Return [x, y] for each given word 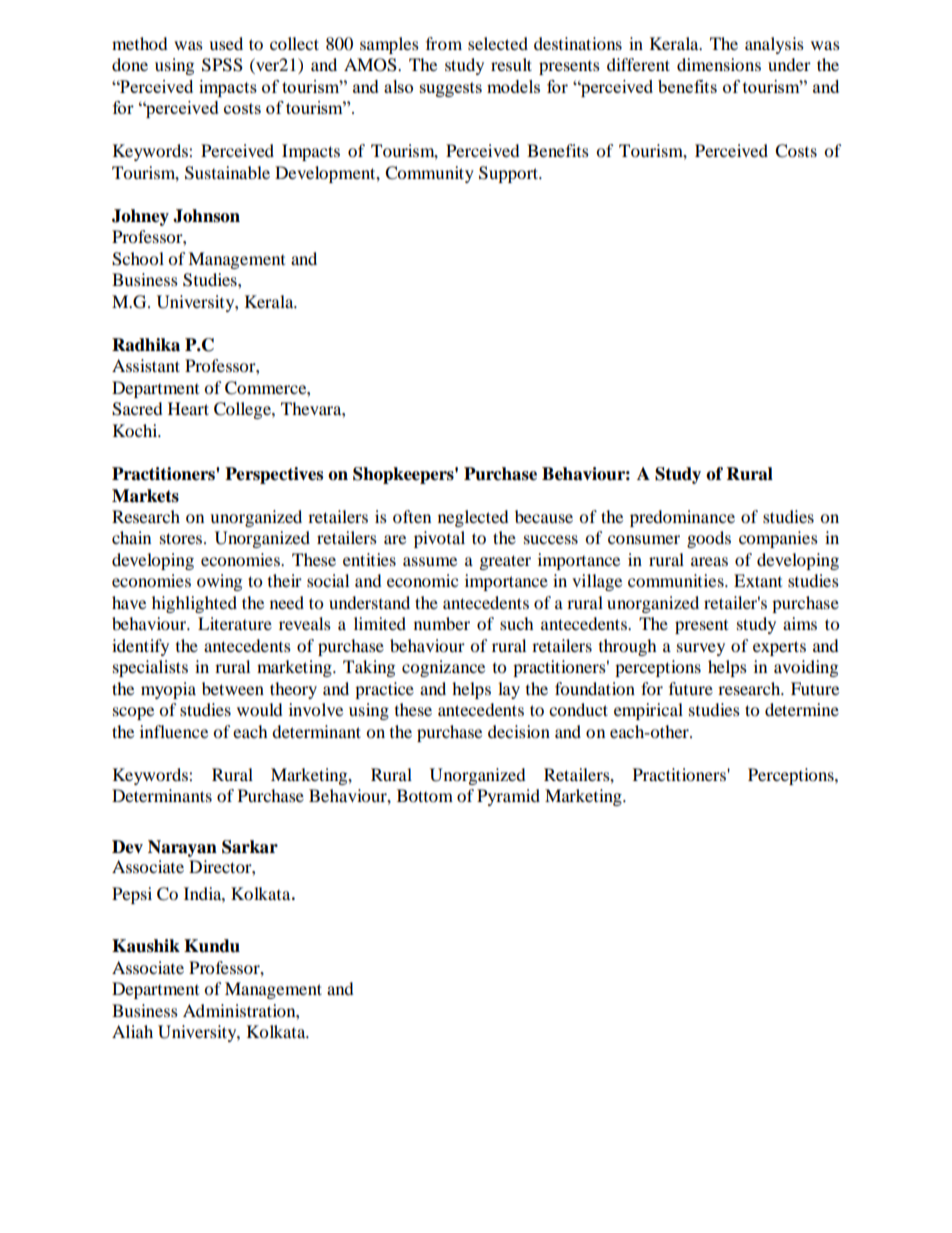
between [233, 688]
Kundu [212, 946]
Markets [145, 496]
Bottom [425, 795]
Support [510, 174]
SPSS [222, 65]
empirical [648, 711]
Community [429, 174]
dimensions [719, 64]
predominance [682, 518]
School [138, 259]
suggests [451, 89]
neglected [473, 518]
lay [509, 690]
